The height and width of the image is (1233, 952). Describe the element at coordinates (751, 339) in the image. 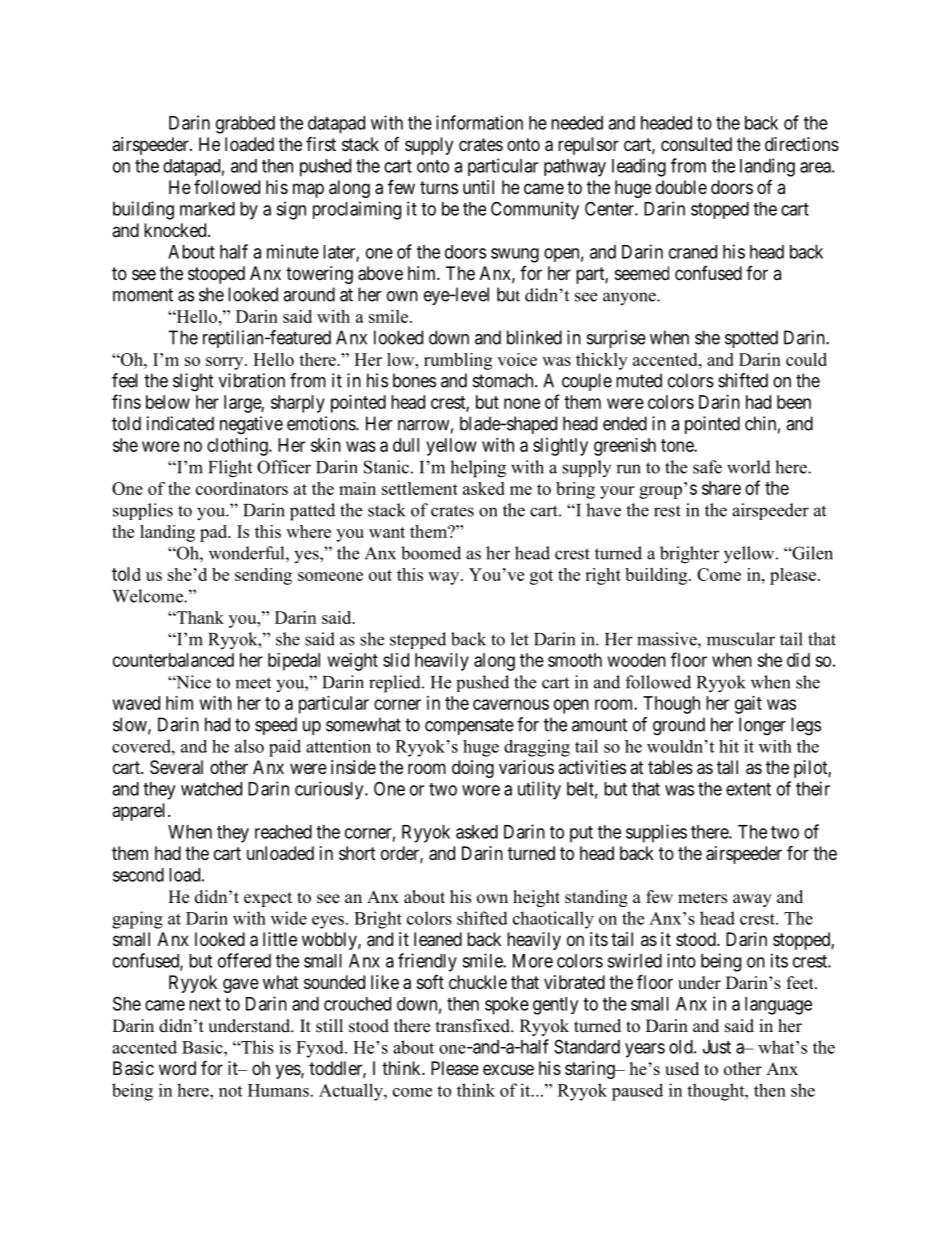

I see `spotted` at that location.
